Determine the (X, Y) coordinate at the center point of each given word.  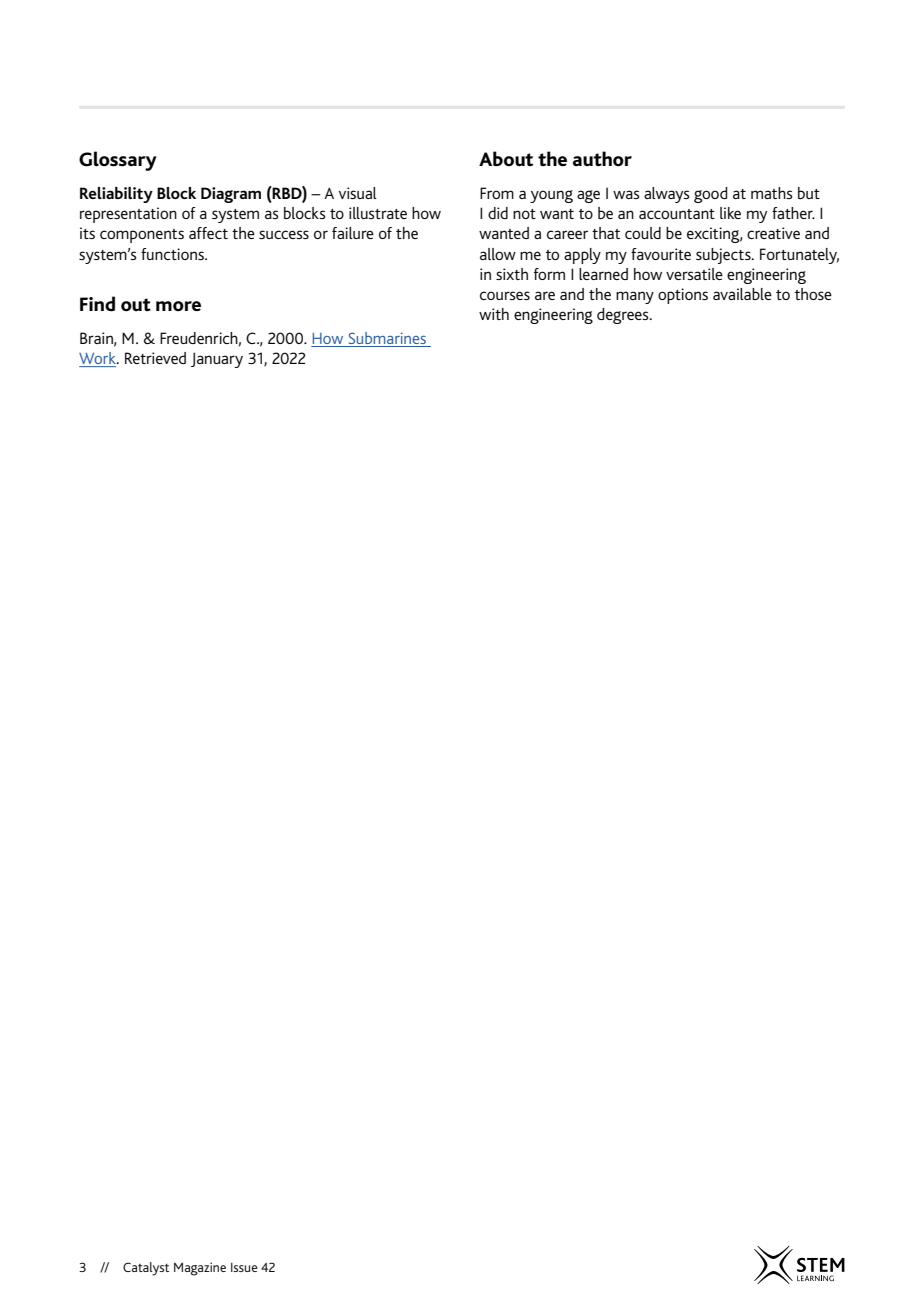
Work (98, 359)
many (635, 297)
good (711, 195)
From (497, 193)
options (683, 296)
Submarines (387, 339)
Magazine (200, 1269)
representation (128, 215)
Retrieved (155, 358)
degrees (624, 316)
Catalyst (146, 1269)
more (178, 306)
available (742, 294)
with (494, 314)
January (217, 360)
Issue (244, 1267)
